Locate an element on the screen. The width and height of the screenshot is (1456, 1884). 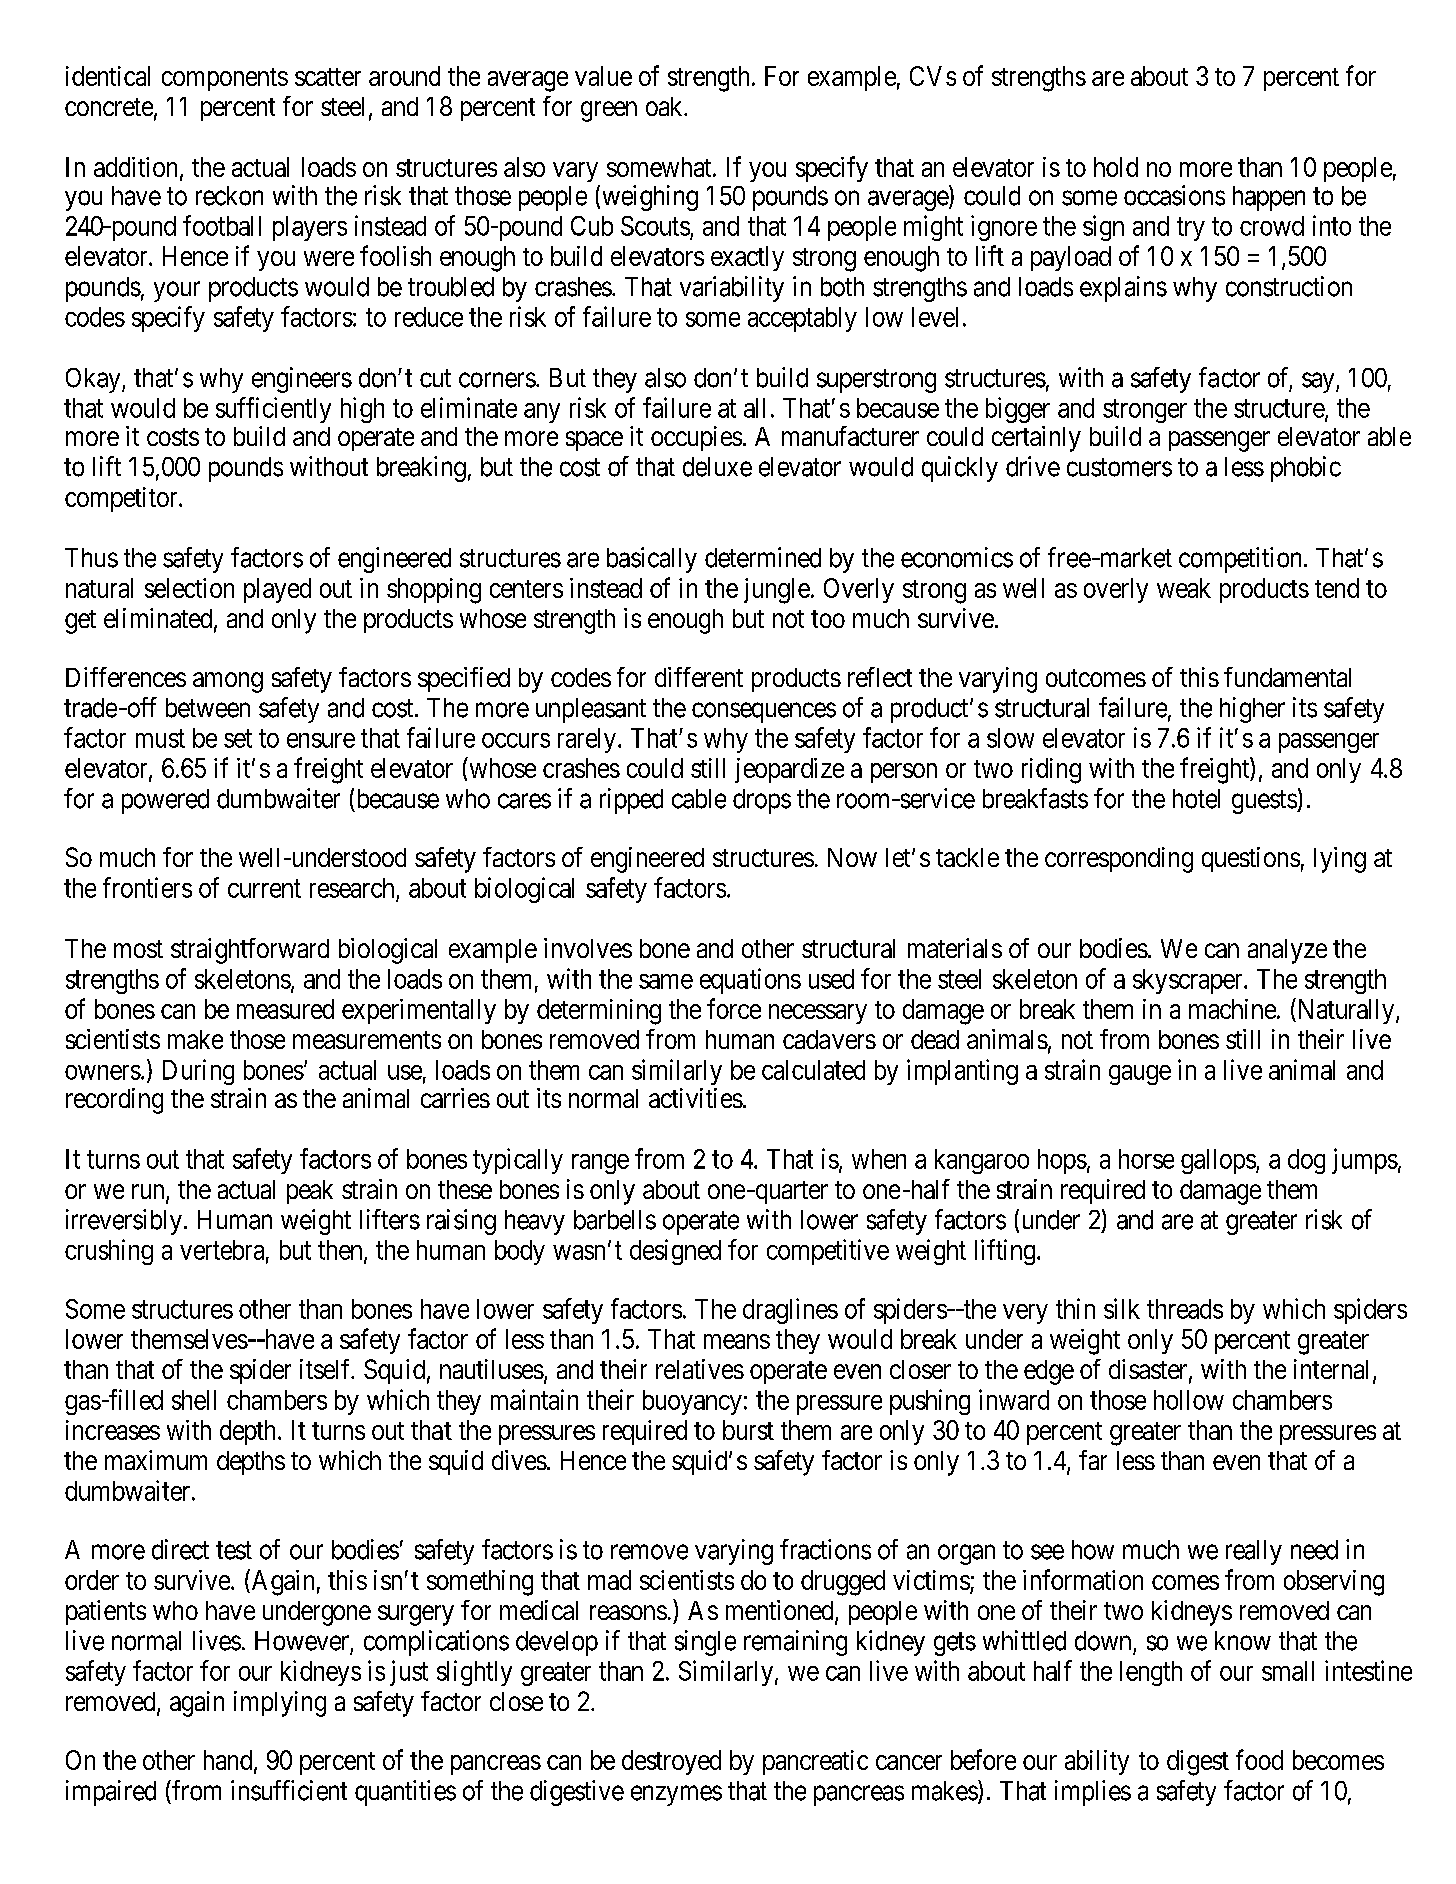
skyscraper is located at coordinates (1189, 981).
